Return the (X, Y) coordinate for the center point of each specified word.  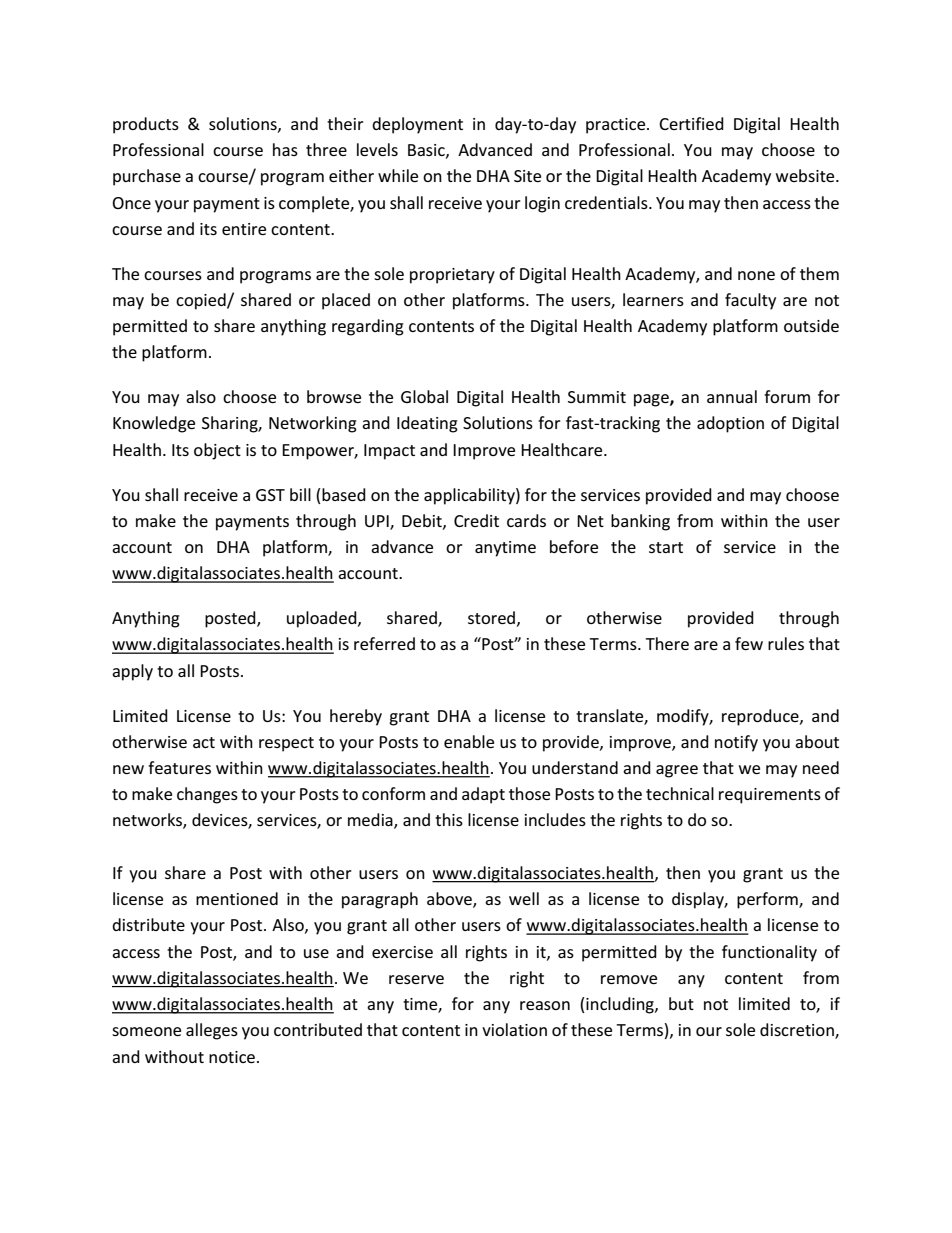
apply (132, 672)
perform (768, 900)
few (749, 643)
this (449, 819)
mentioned (237, 898)
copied (202, 301)
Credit (476, 520)
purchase (147, 177)
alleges (212, 1031)
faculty (750, 301)
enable (469, 741)
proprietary (452, 276)
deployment (417, 125)
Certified (691, 123)
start (666, 547)
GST (270, 495)
